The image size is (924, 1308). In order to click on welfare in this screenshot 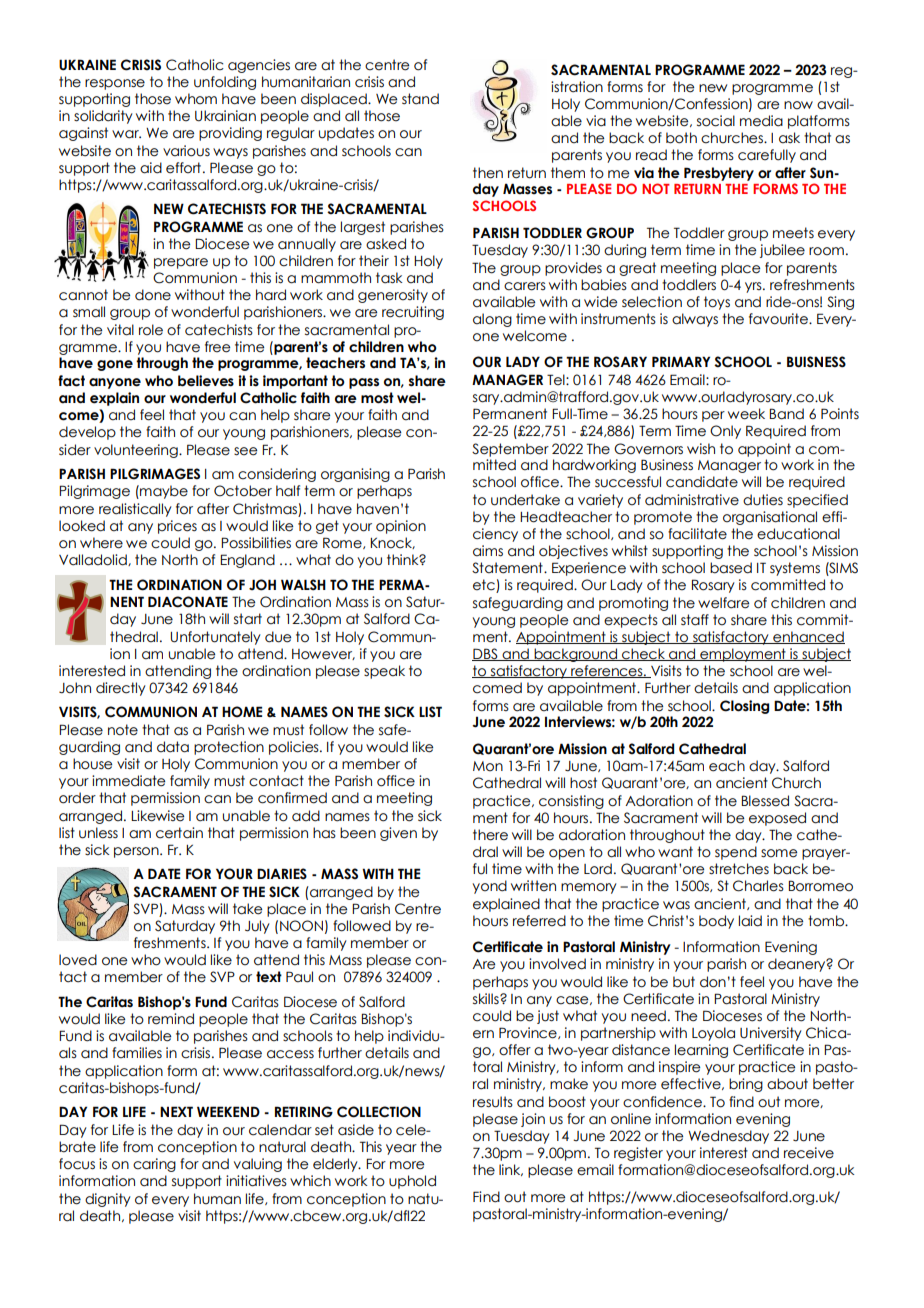, I will do `click(723, 603)`.
